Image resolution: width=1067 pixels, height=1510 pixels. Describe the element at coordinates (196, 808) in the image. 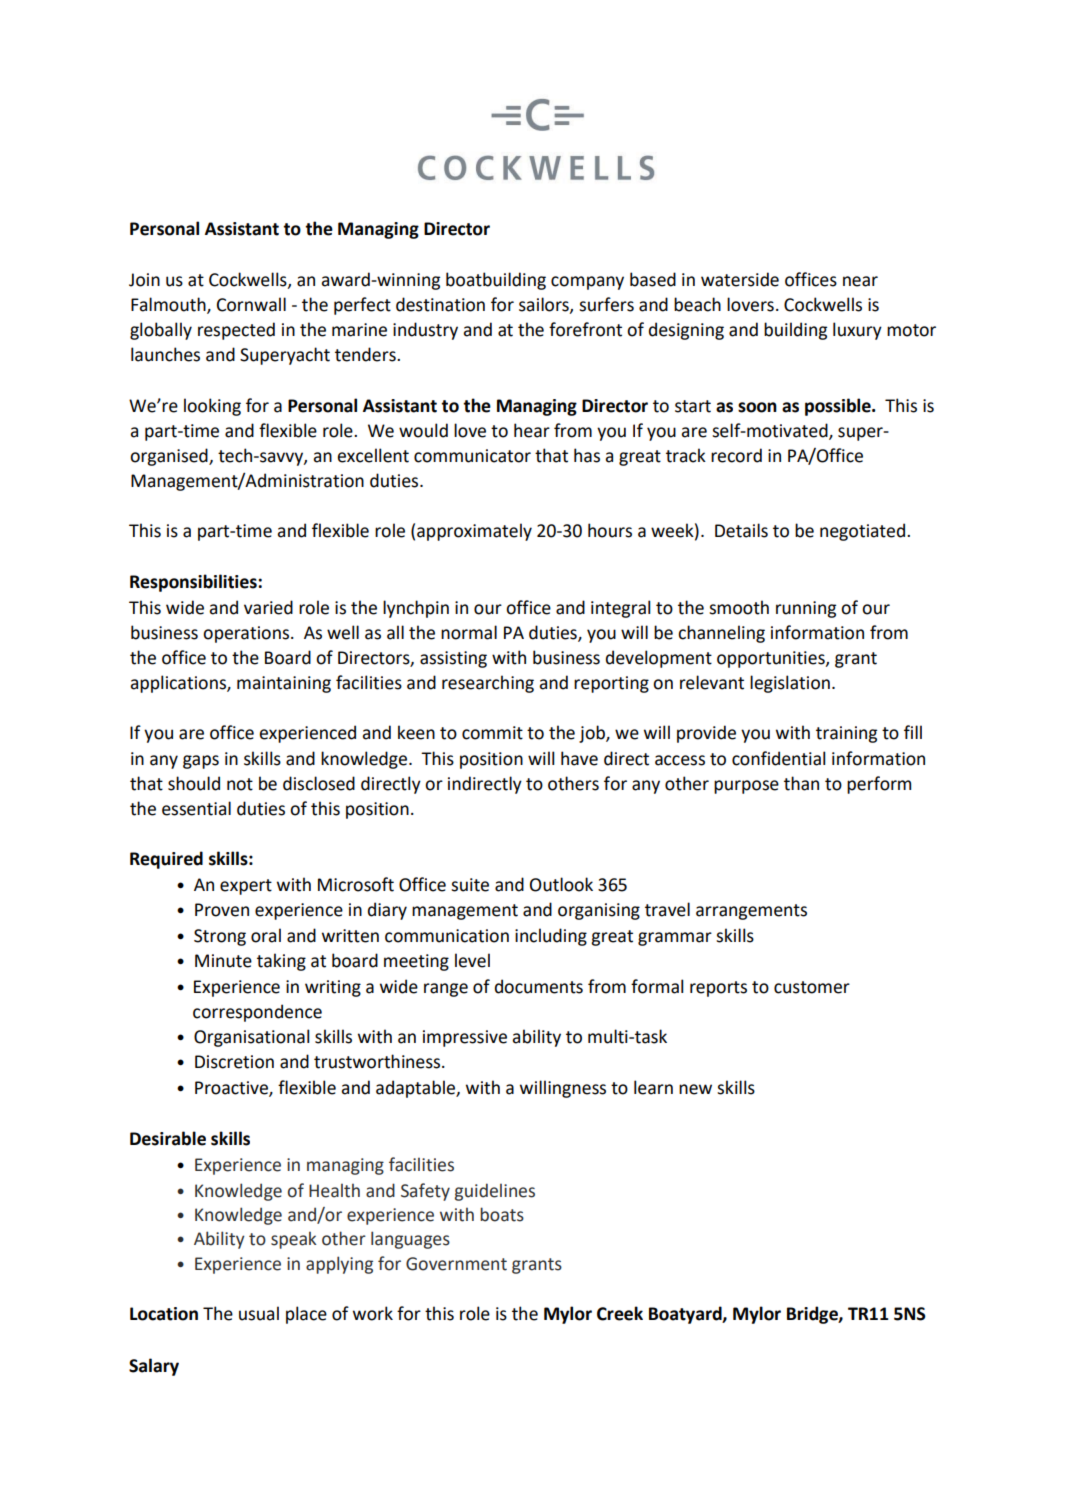

I see `essential` at that location.
